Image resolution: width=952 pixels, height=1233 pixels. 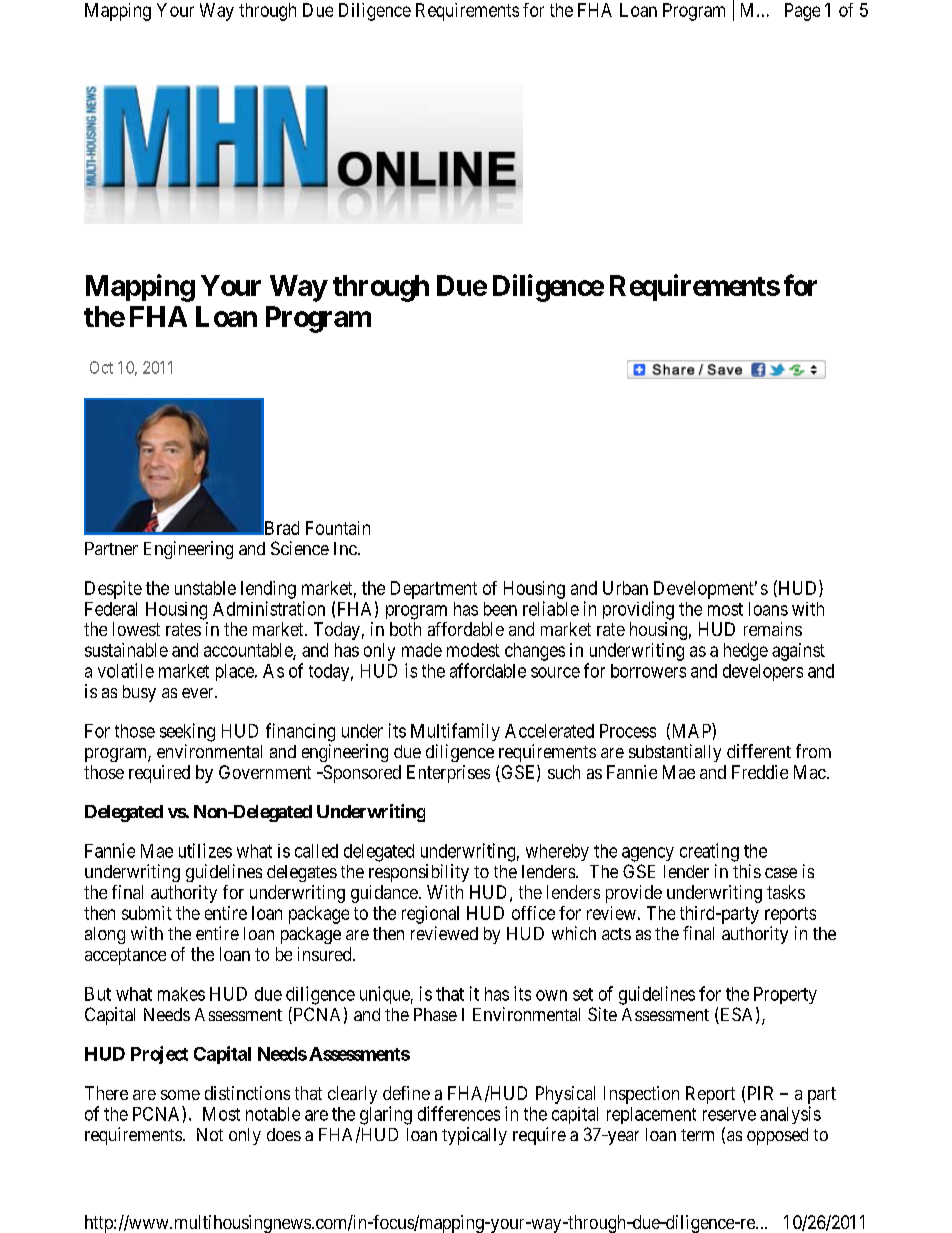 I want to click on Urban, so click(x=625, y=588).
